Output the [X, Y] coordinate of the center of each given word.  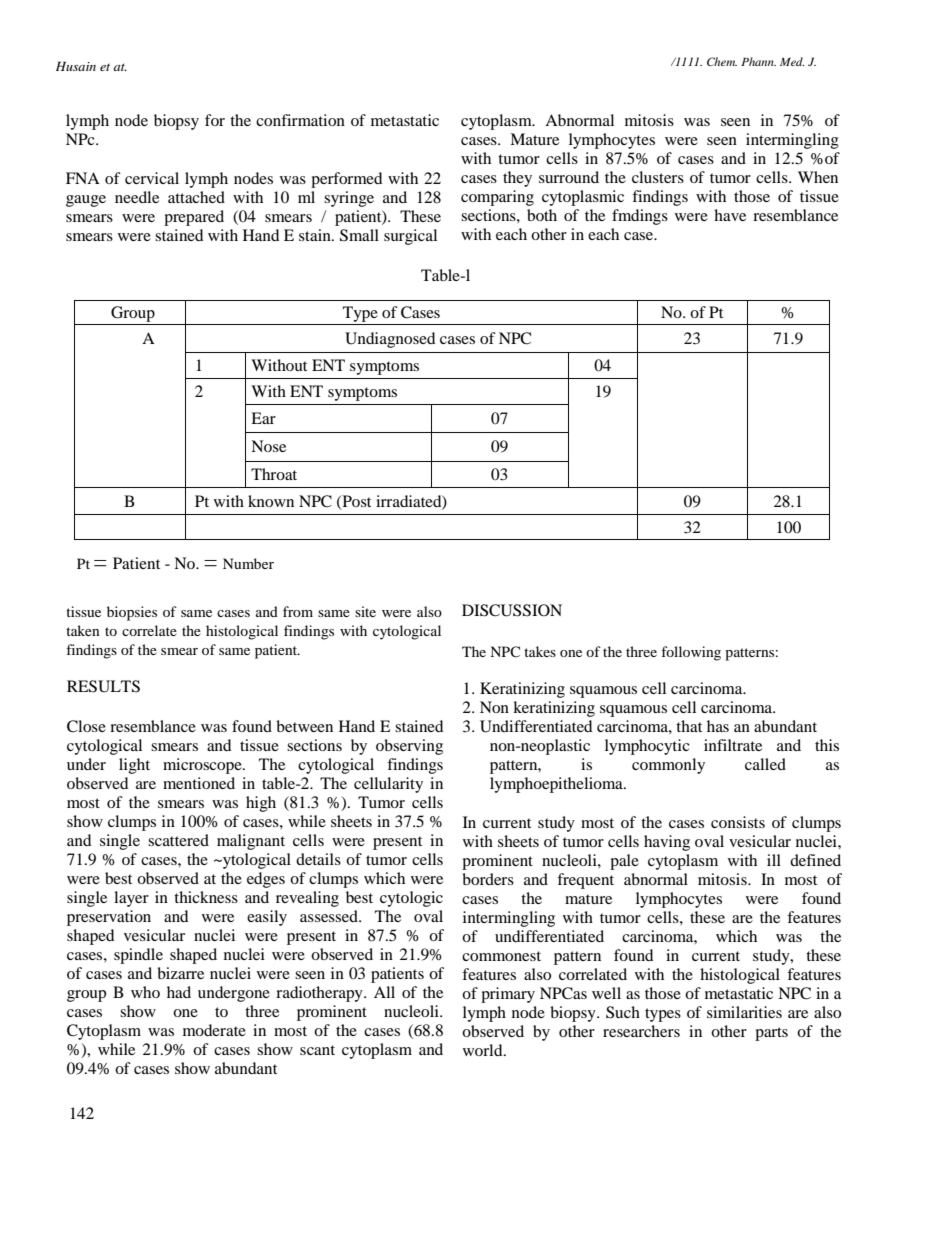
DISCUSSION [512, 610]
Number [248, 563]
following [691, 653]
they [517, 179]
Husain [76, 66]
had [179, 992]
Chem [722, 61]
